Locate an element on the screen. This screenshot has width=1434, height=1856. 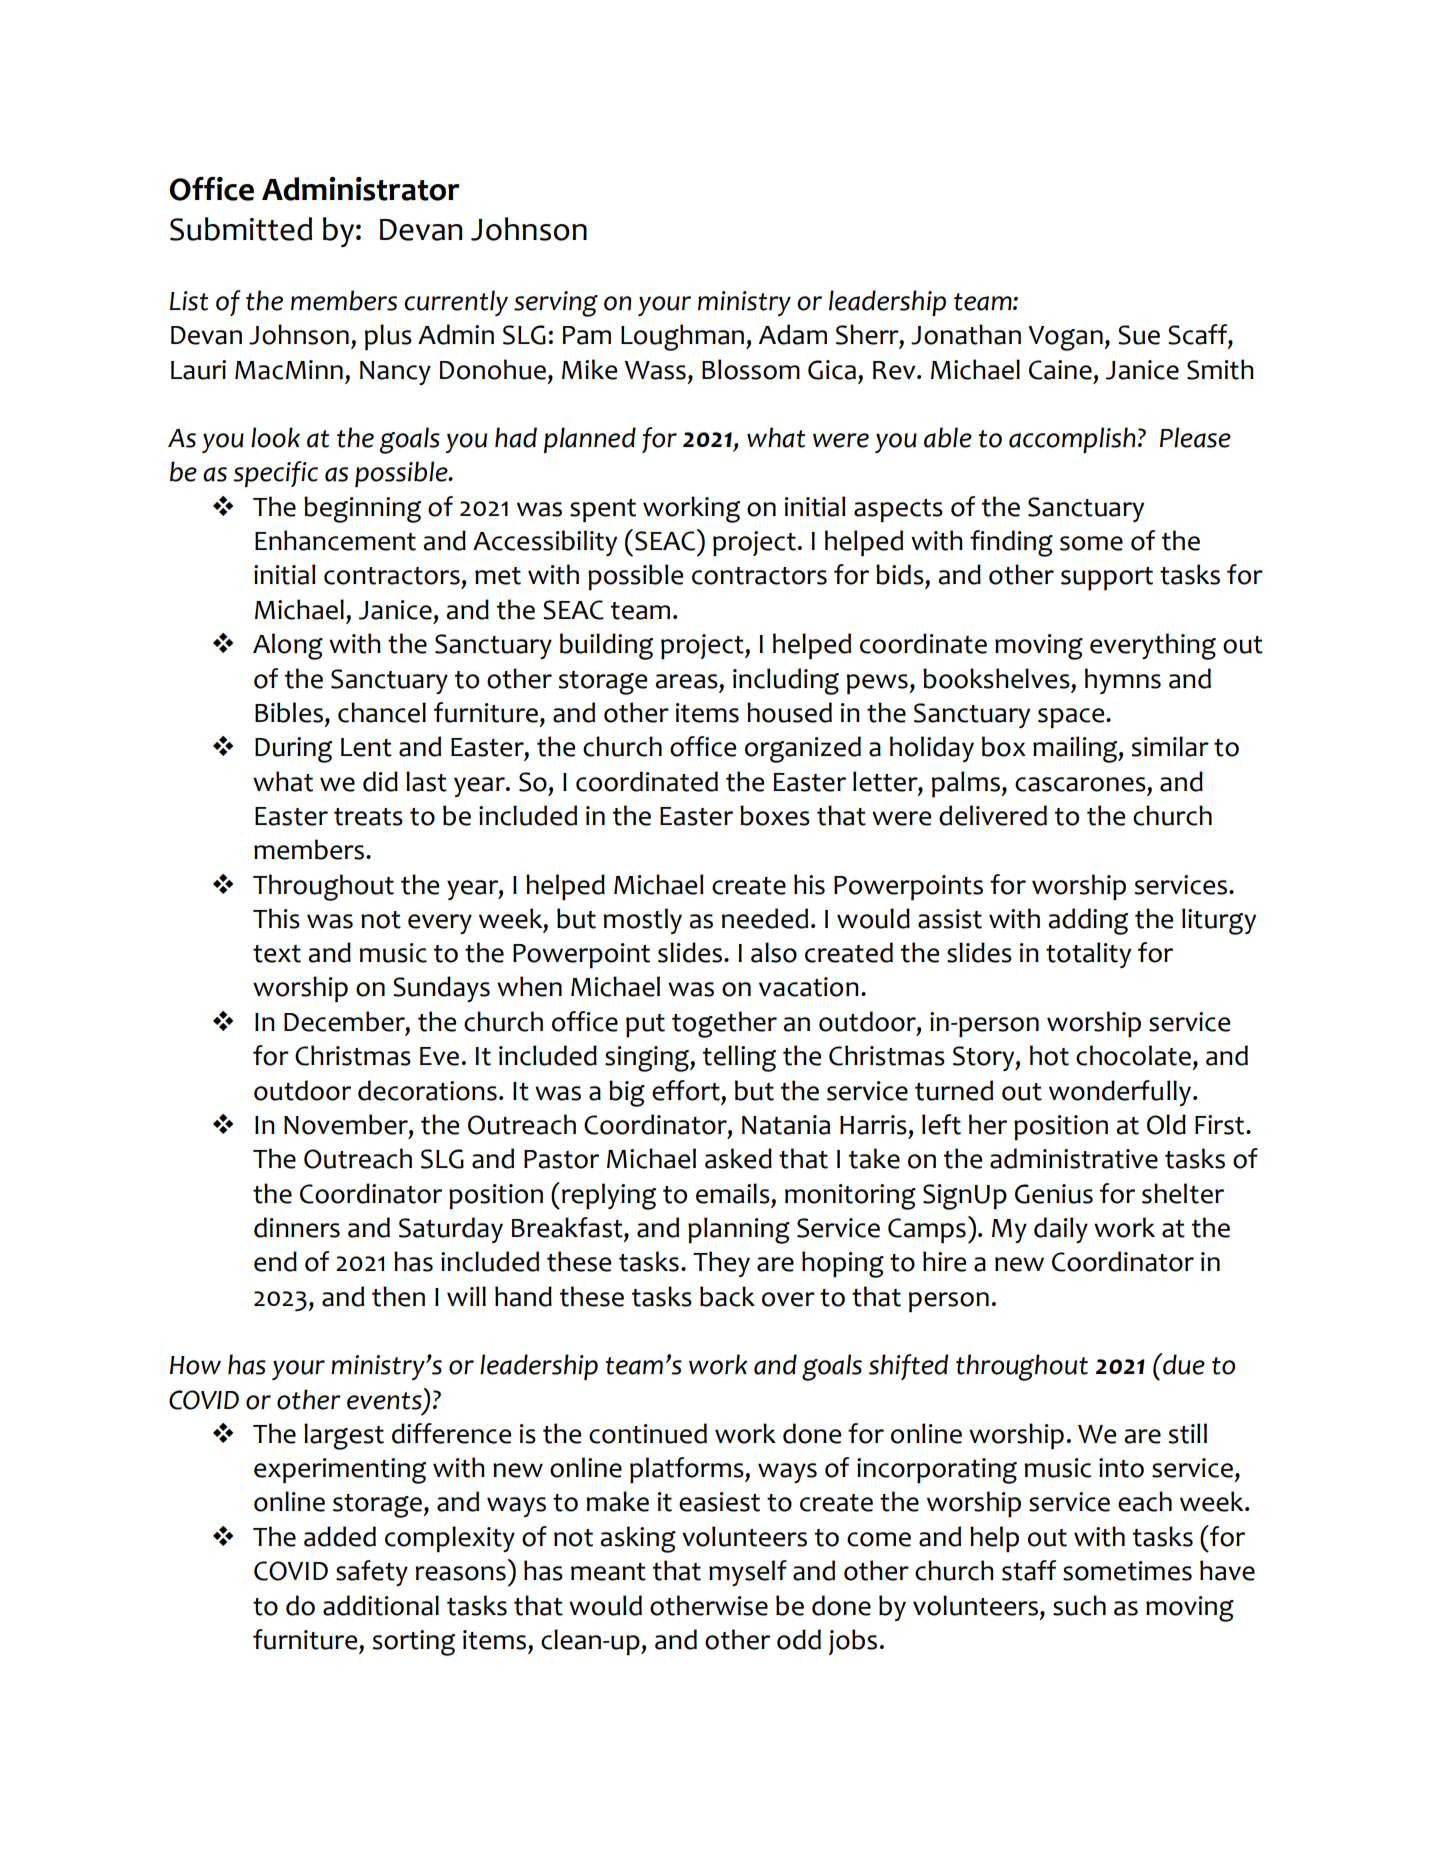
adding is located at coordinates (1088, 921).
